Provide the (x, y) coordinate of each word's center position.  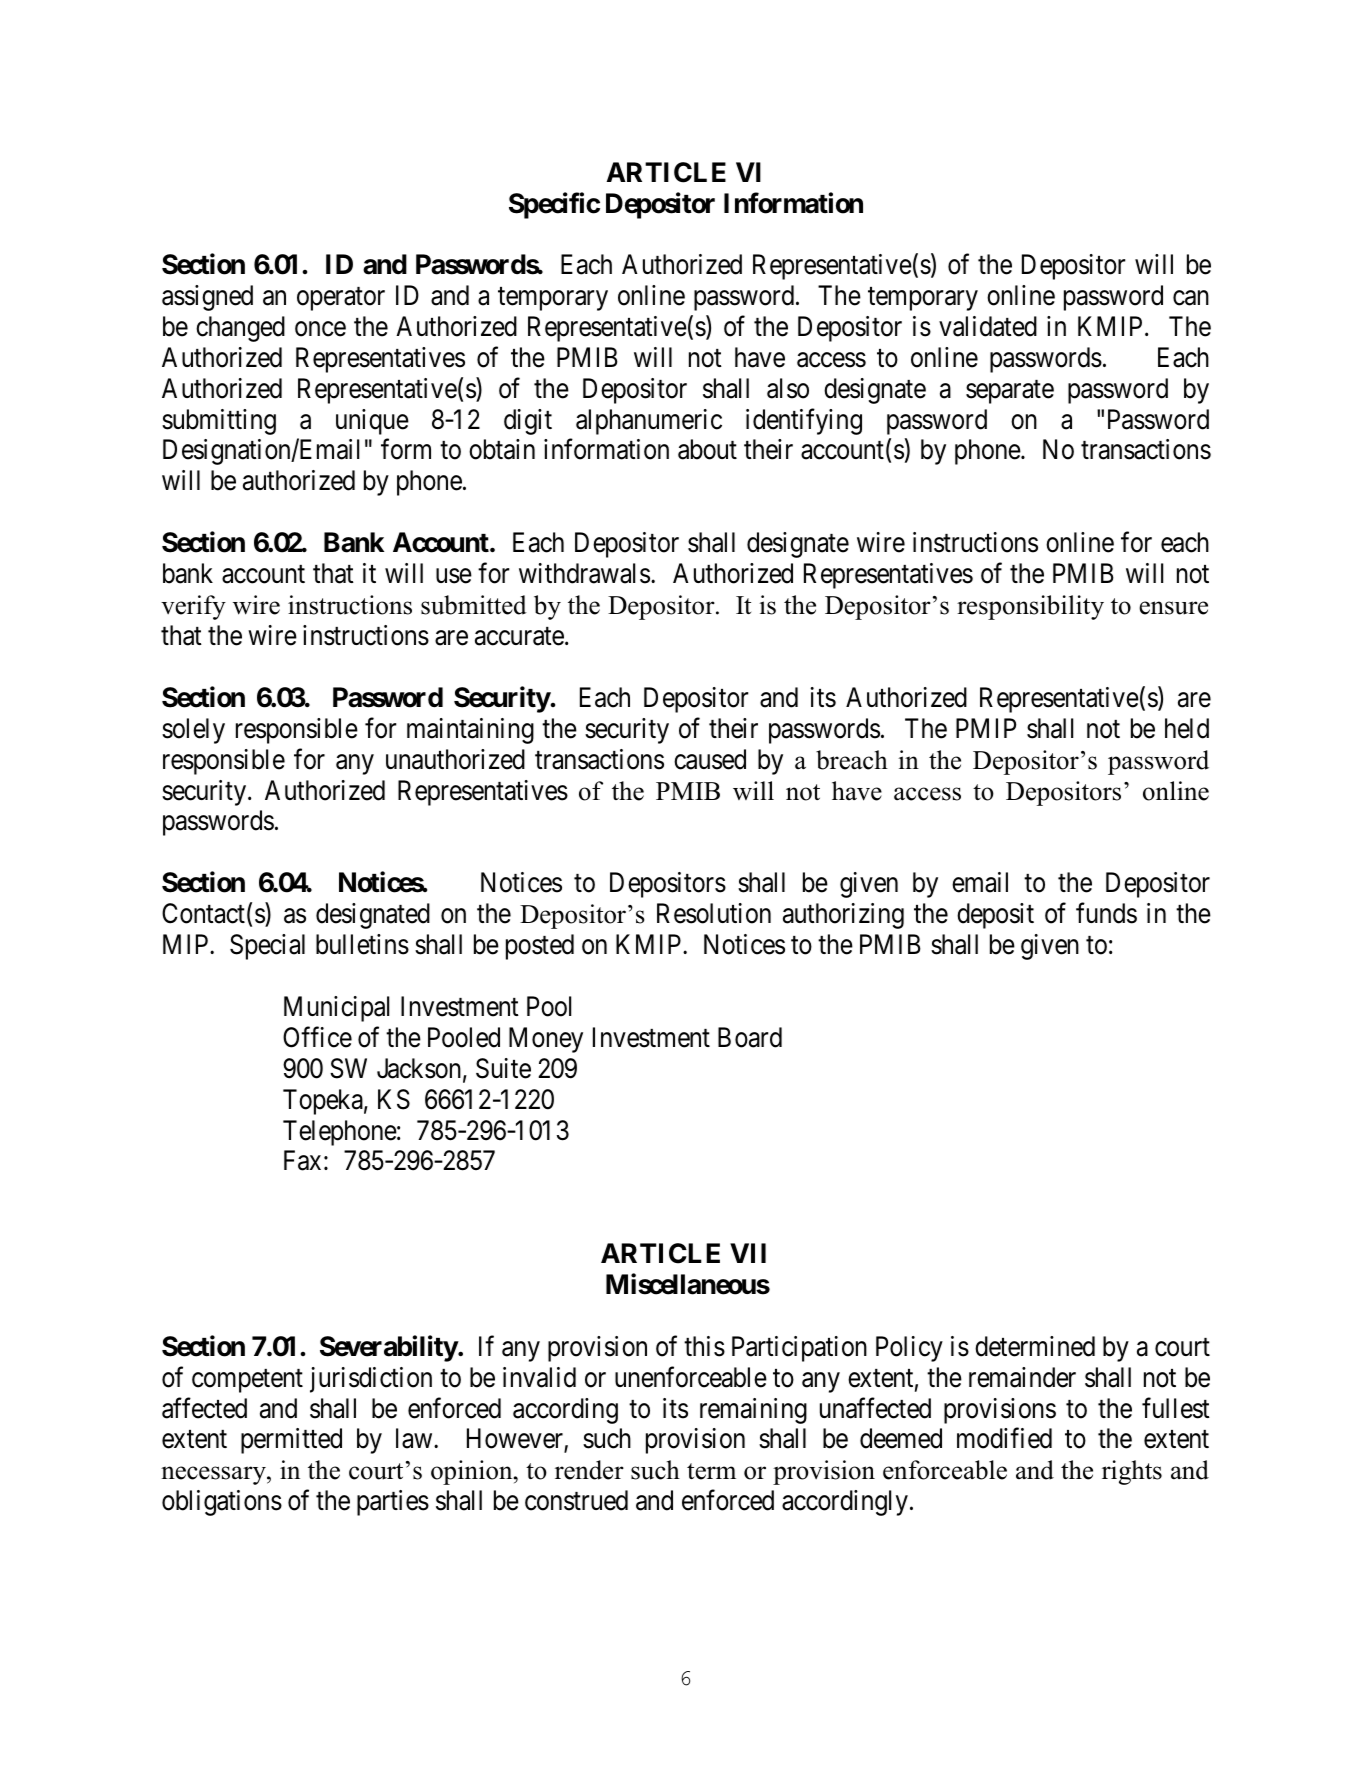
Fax (302, 1161)
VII (748, 1253)
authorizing (843, 916)
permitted (291, 1441)
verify (193, 607)
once (320, 329)
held (1187, 728)
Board (750, 1037)
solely (193, 731)
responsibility (1030, 607)
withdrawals (584, 573)
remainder (1022, 1377)
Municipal (336, 1009)
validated (988, 326)
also (788, 388)
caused (710, 759)
